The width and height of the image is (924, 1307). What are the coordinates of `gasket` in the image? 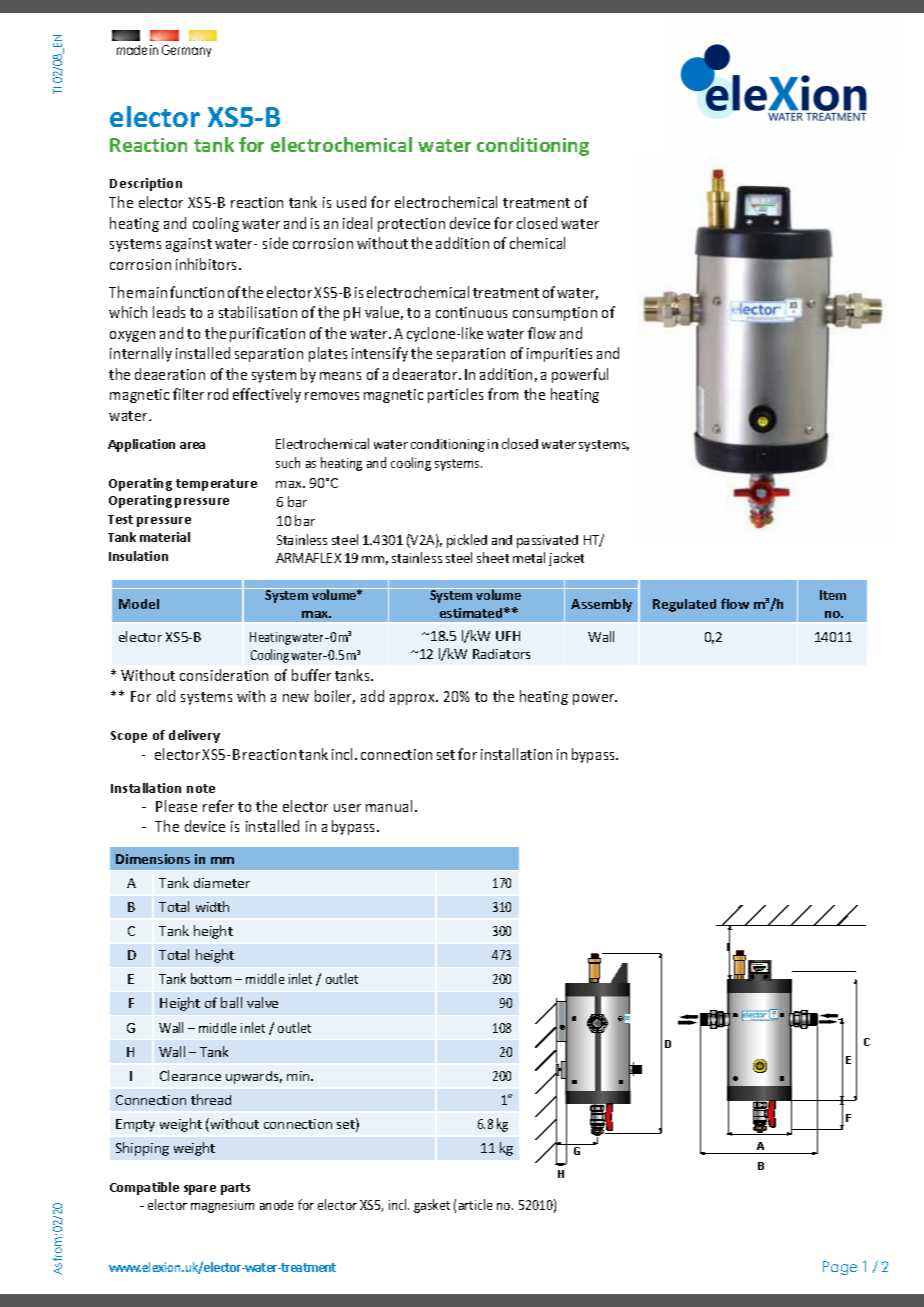 It's located at (432, 1206).
